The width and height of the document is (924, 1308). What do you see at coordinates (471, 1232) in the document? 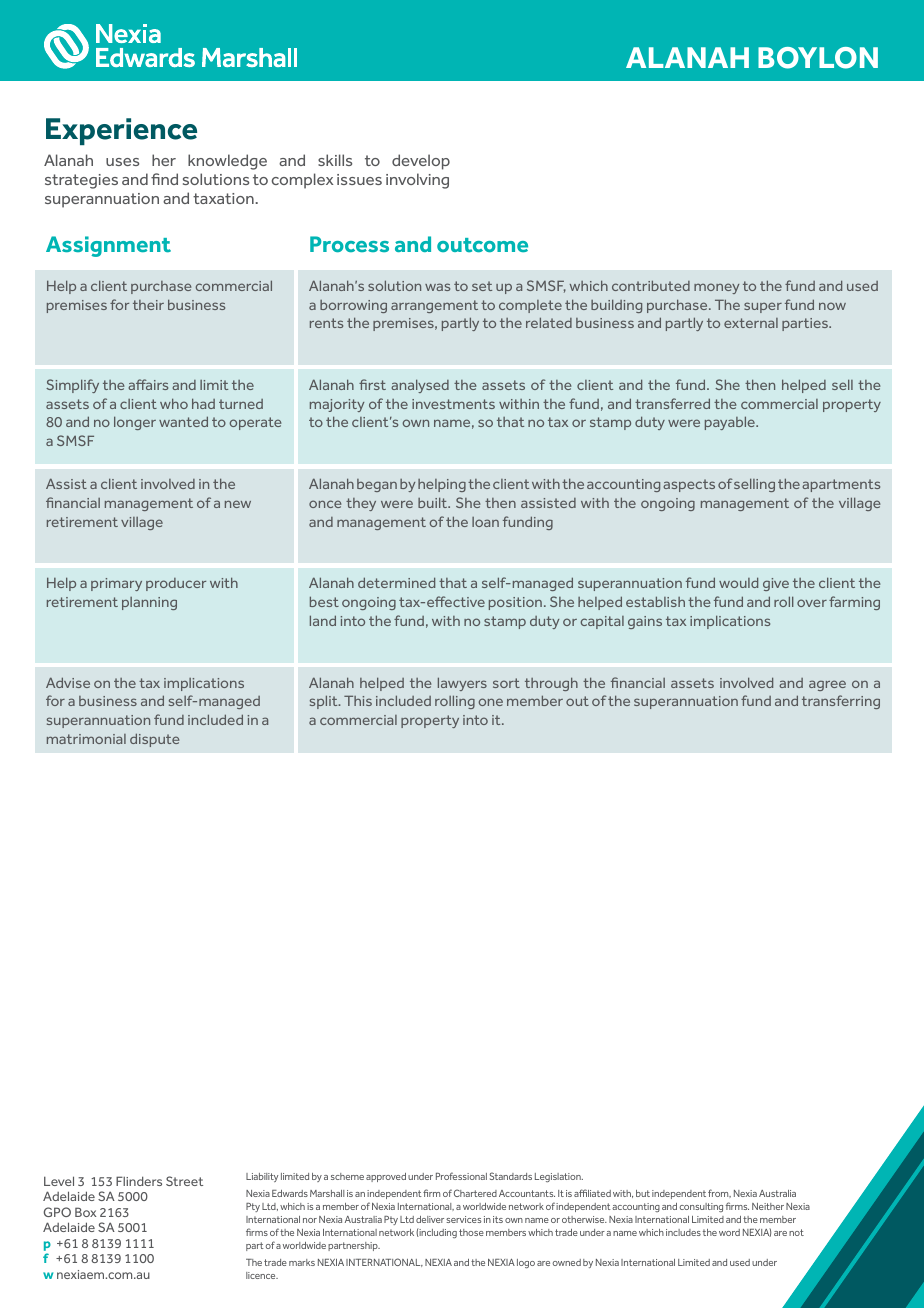
I see `those` at bounding box center [471, 1232].
